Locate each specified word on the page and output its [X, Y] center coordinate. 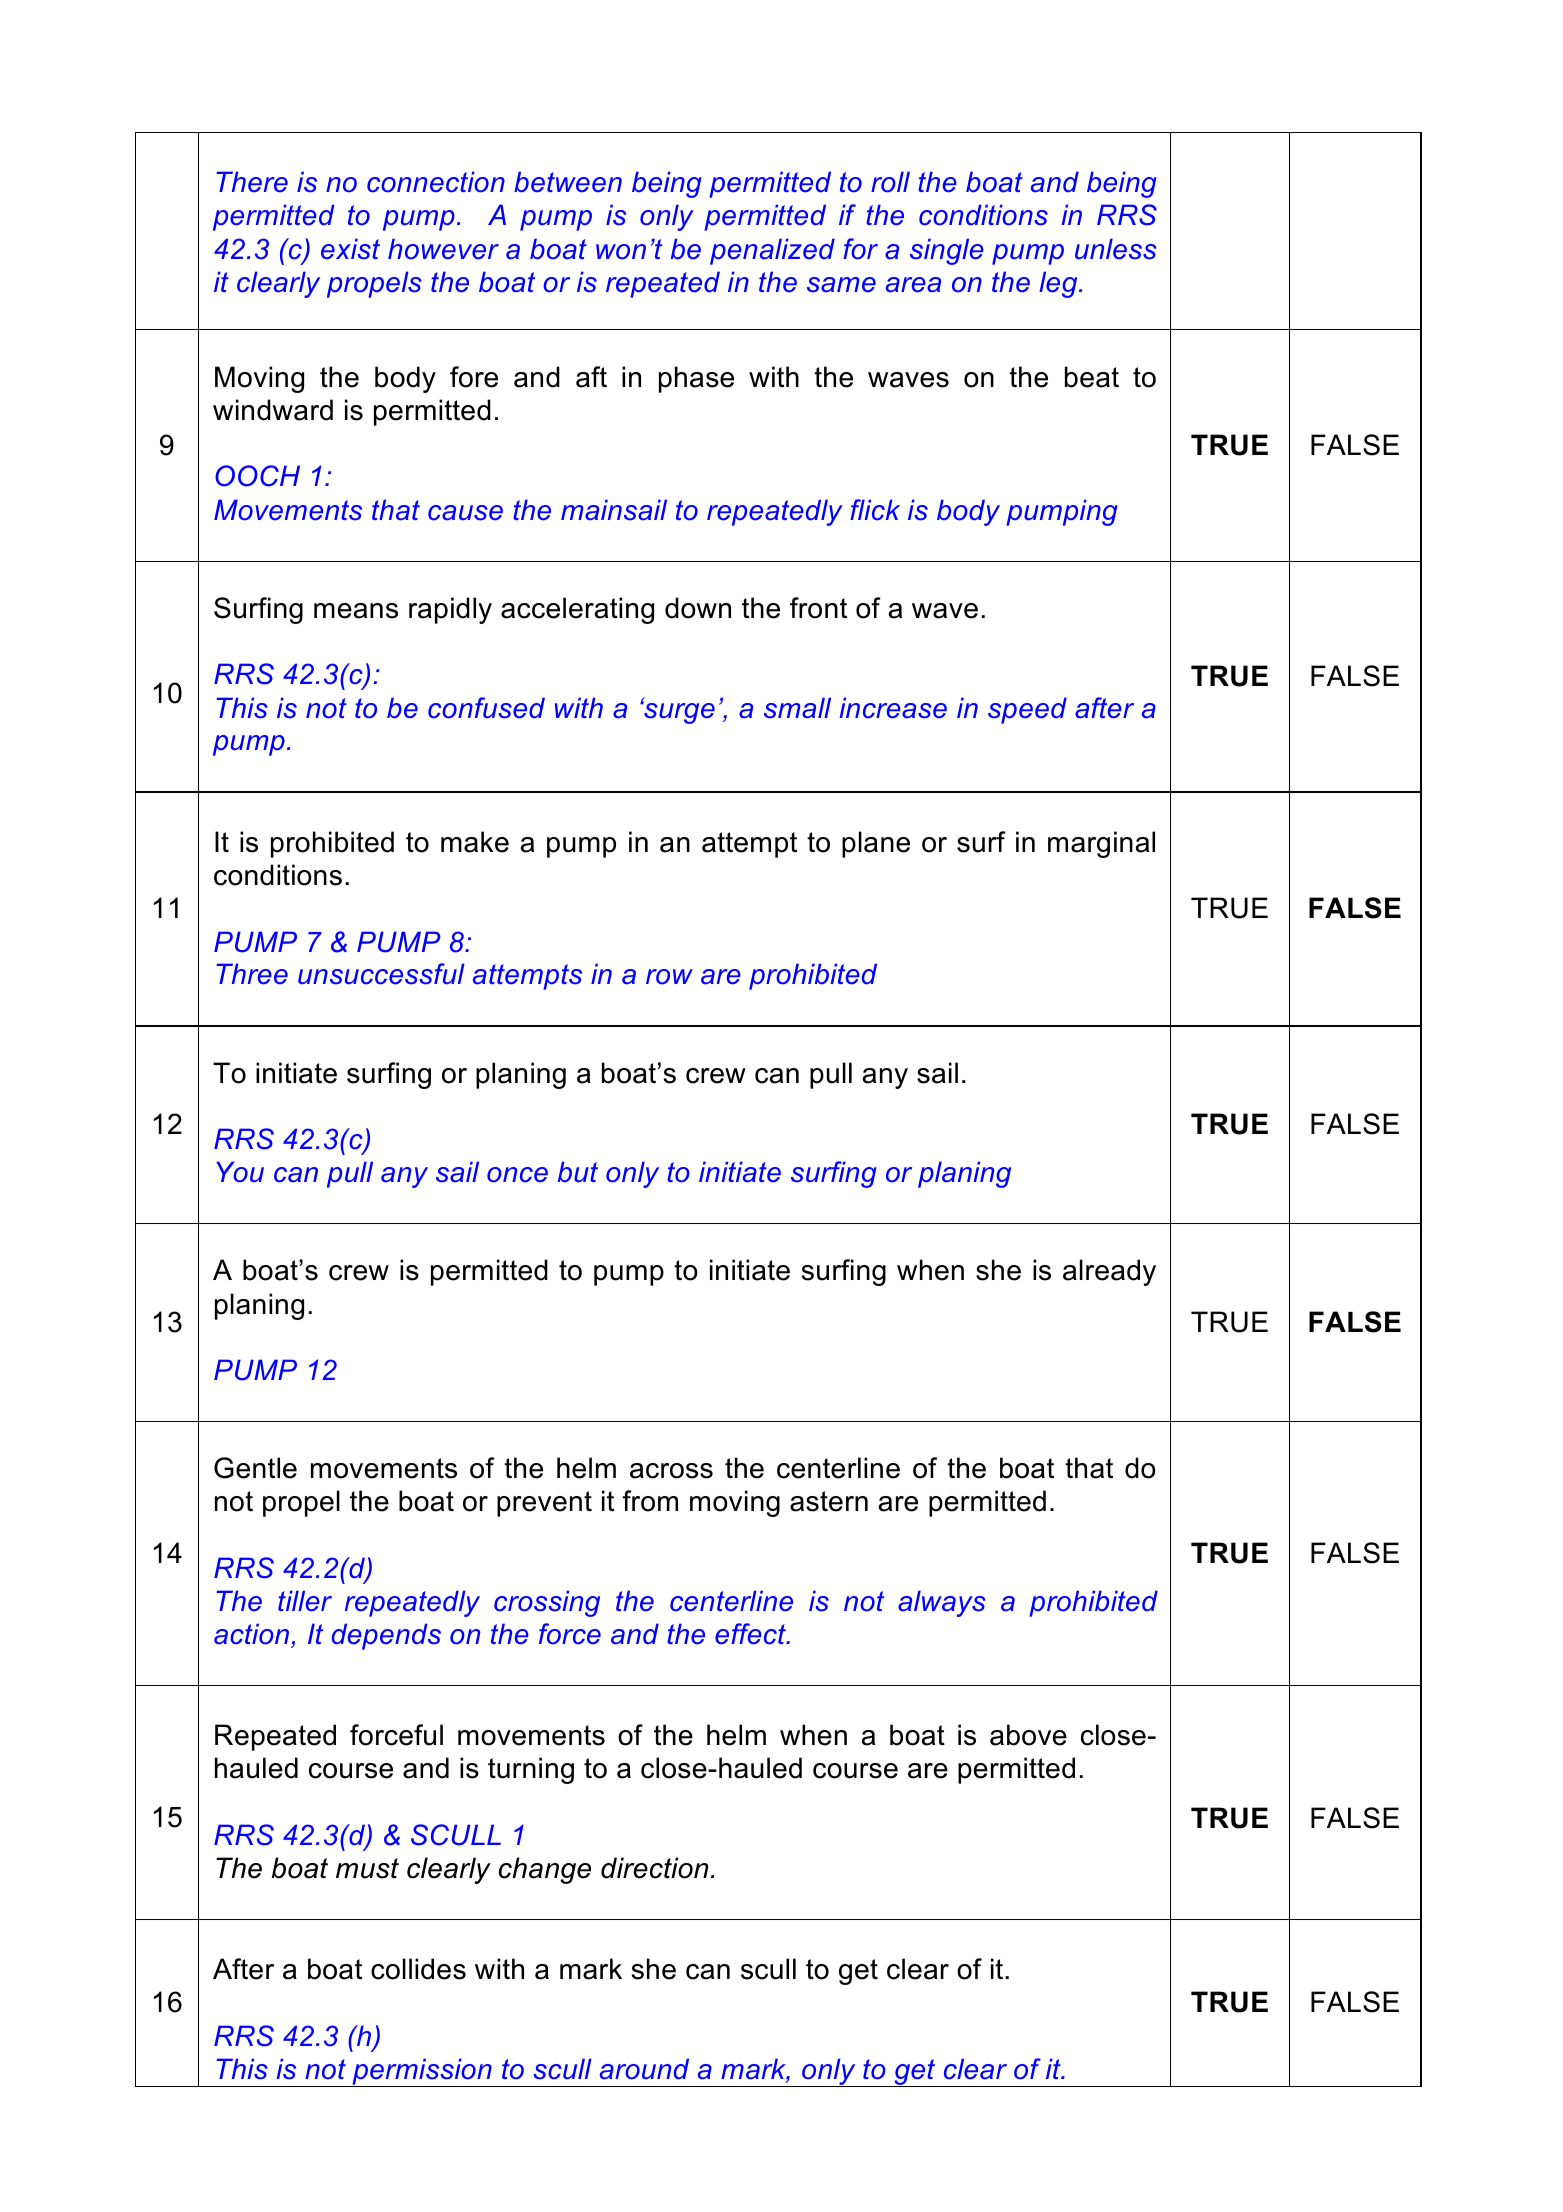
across [671, 1471]
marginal [1101, 844]
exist [350, 249]
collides [418, 1969]
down [698, 608]
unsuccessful [381, 974]
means [356, 611]
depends [386, 1636]
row [669, 977]
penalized [772, 251]
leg [1059, 284]
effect [751, 1634]
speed [1027, 710]
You [240, 1172]
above [1028, 1735]
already [1109, 1272]
